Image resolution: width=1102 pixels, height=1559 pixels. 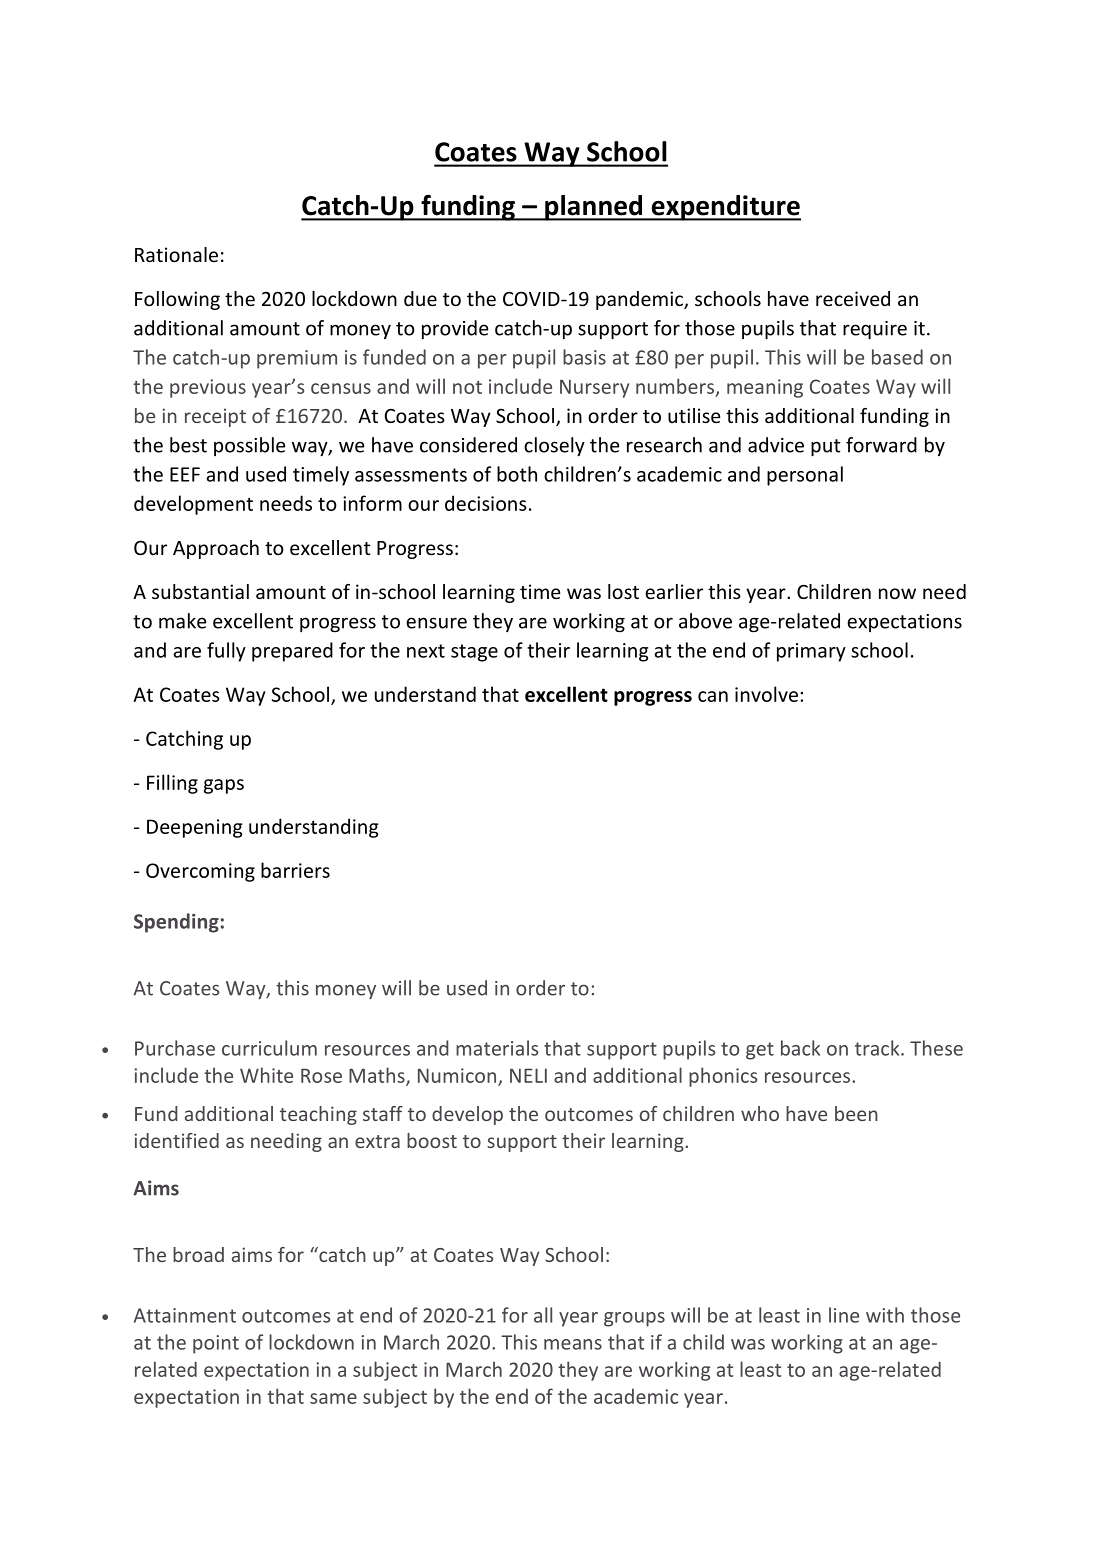 I want to click on line, so click(x=844, y=1315).
